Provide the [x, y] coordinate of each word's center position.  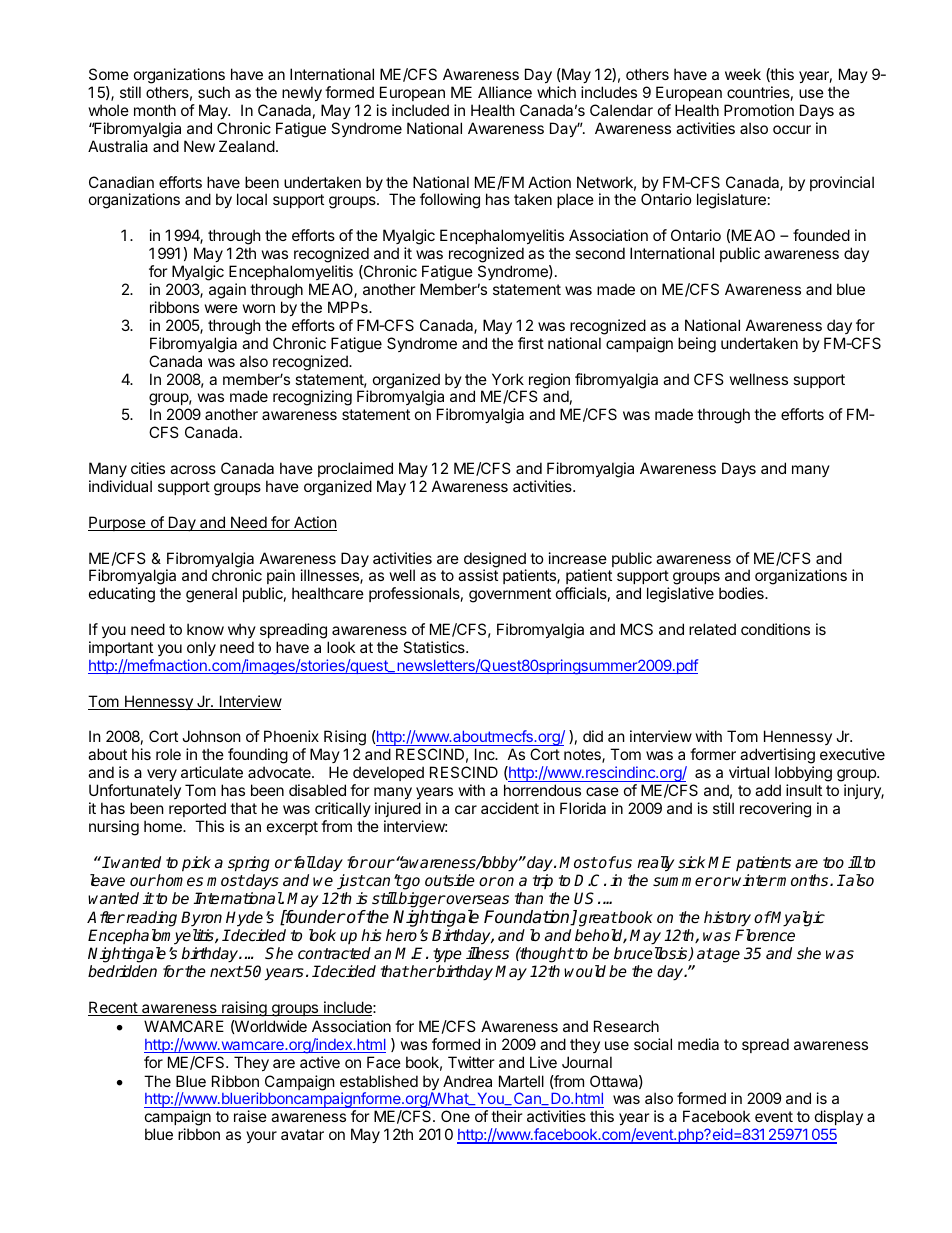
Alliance [505, 92]
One [455, 1116]
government [510, 595]
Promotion [759, 110]
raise [250, 1116]
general [211, 595]
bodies [742, 593]
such [214, 92]
